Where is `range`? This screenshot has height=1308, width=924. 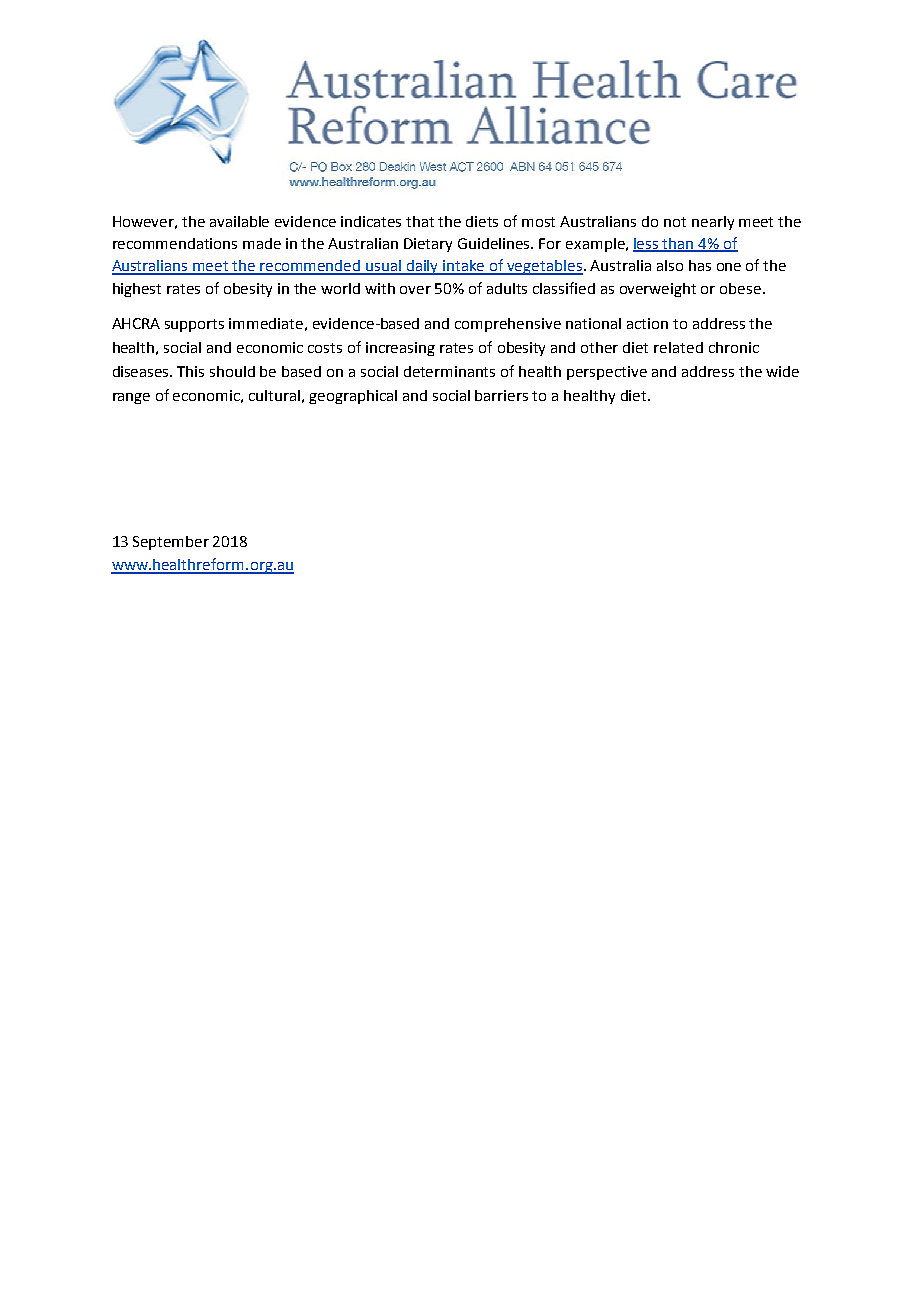
range is located at coordinates (131, 398).
